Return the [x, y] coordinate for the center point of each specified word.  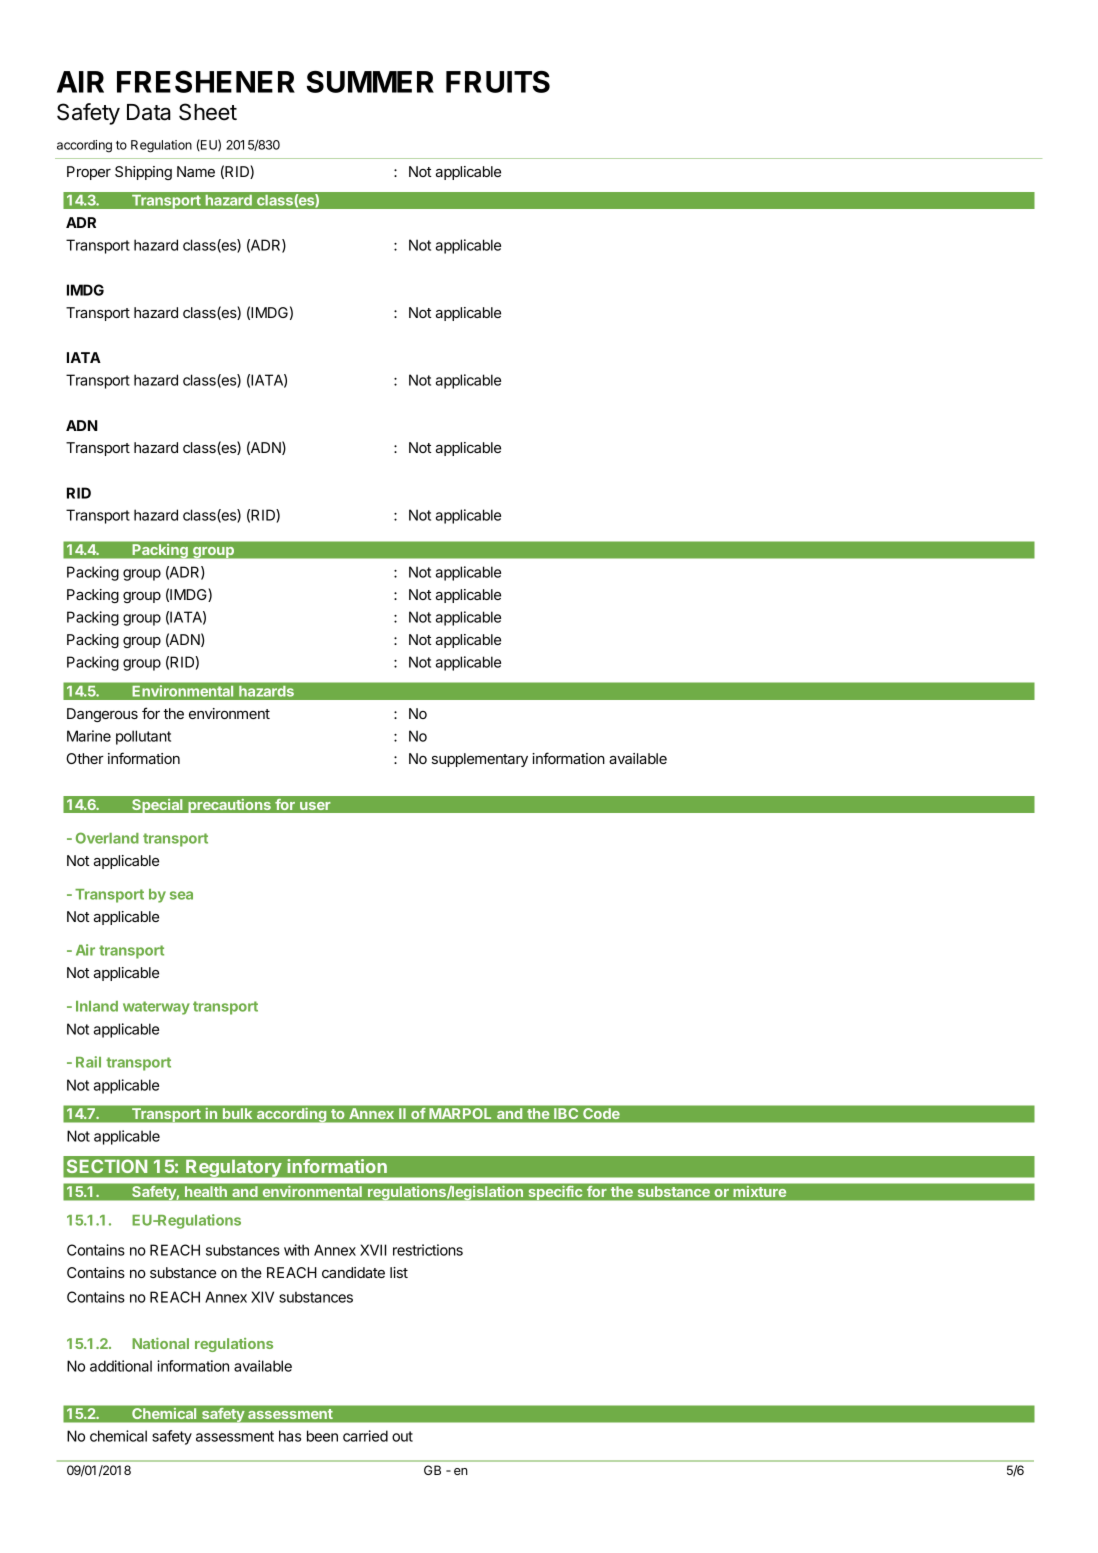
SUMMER [370, 82]
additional [121, 1366]
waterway [156, 1008]
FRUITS [498, 82]
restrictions [428, 1250]
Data [149, 112]
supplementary [480, 760]
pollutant [143, 737]
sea [181, 895]
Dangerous [102, 715]
